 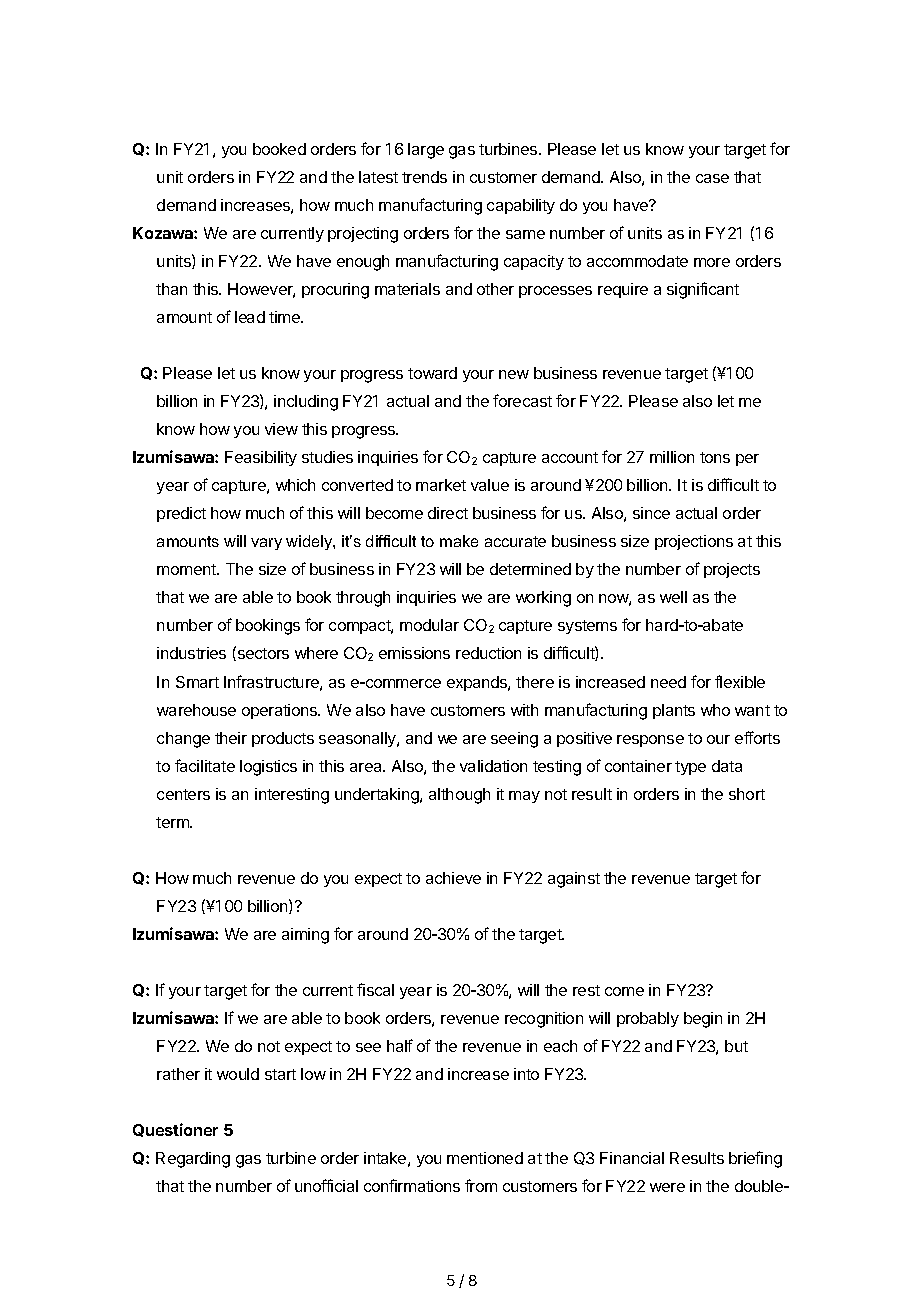 I want to click on reduction, so click(x=488, y=653).
